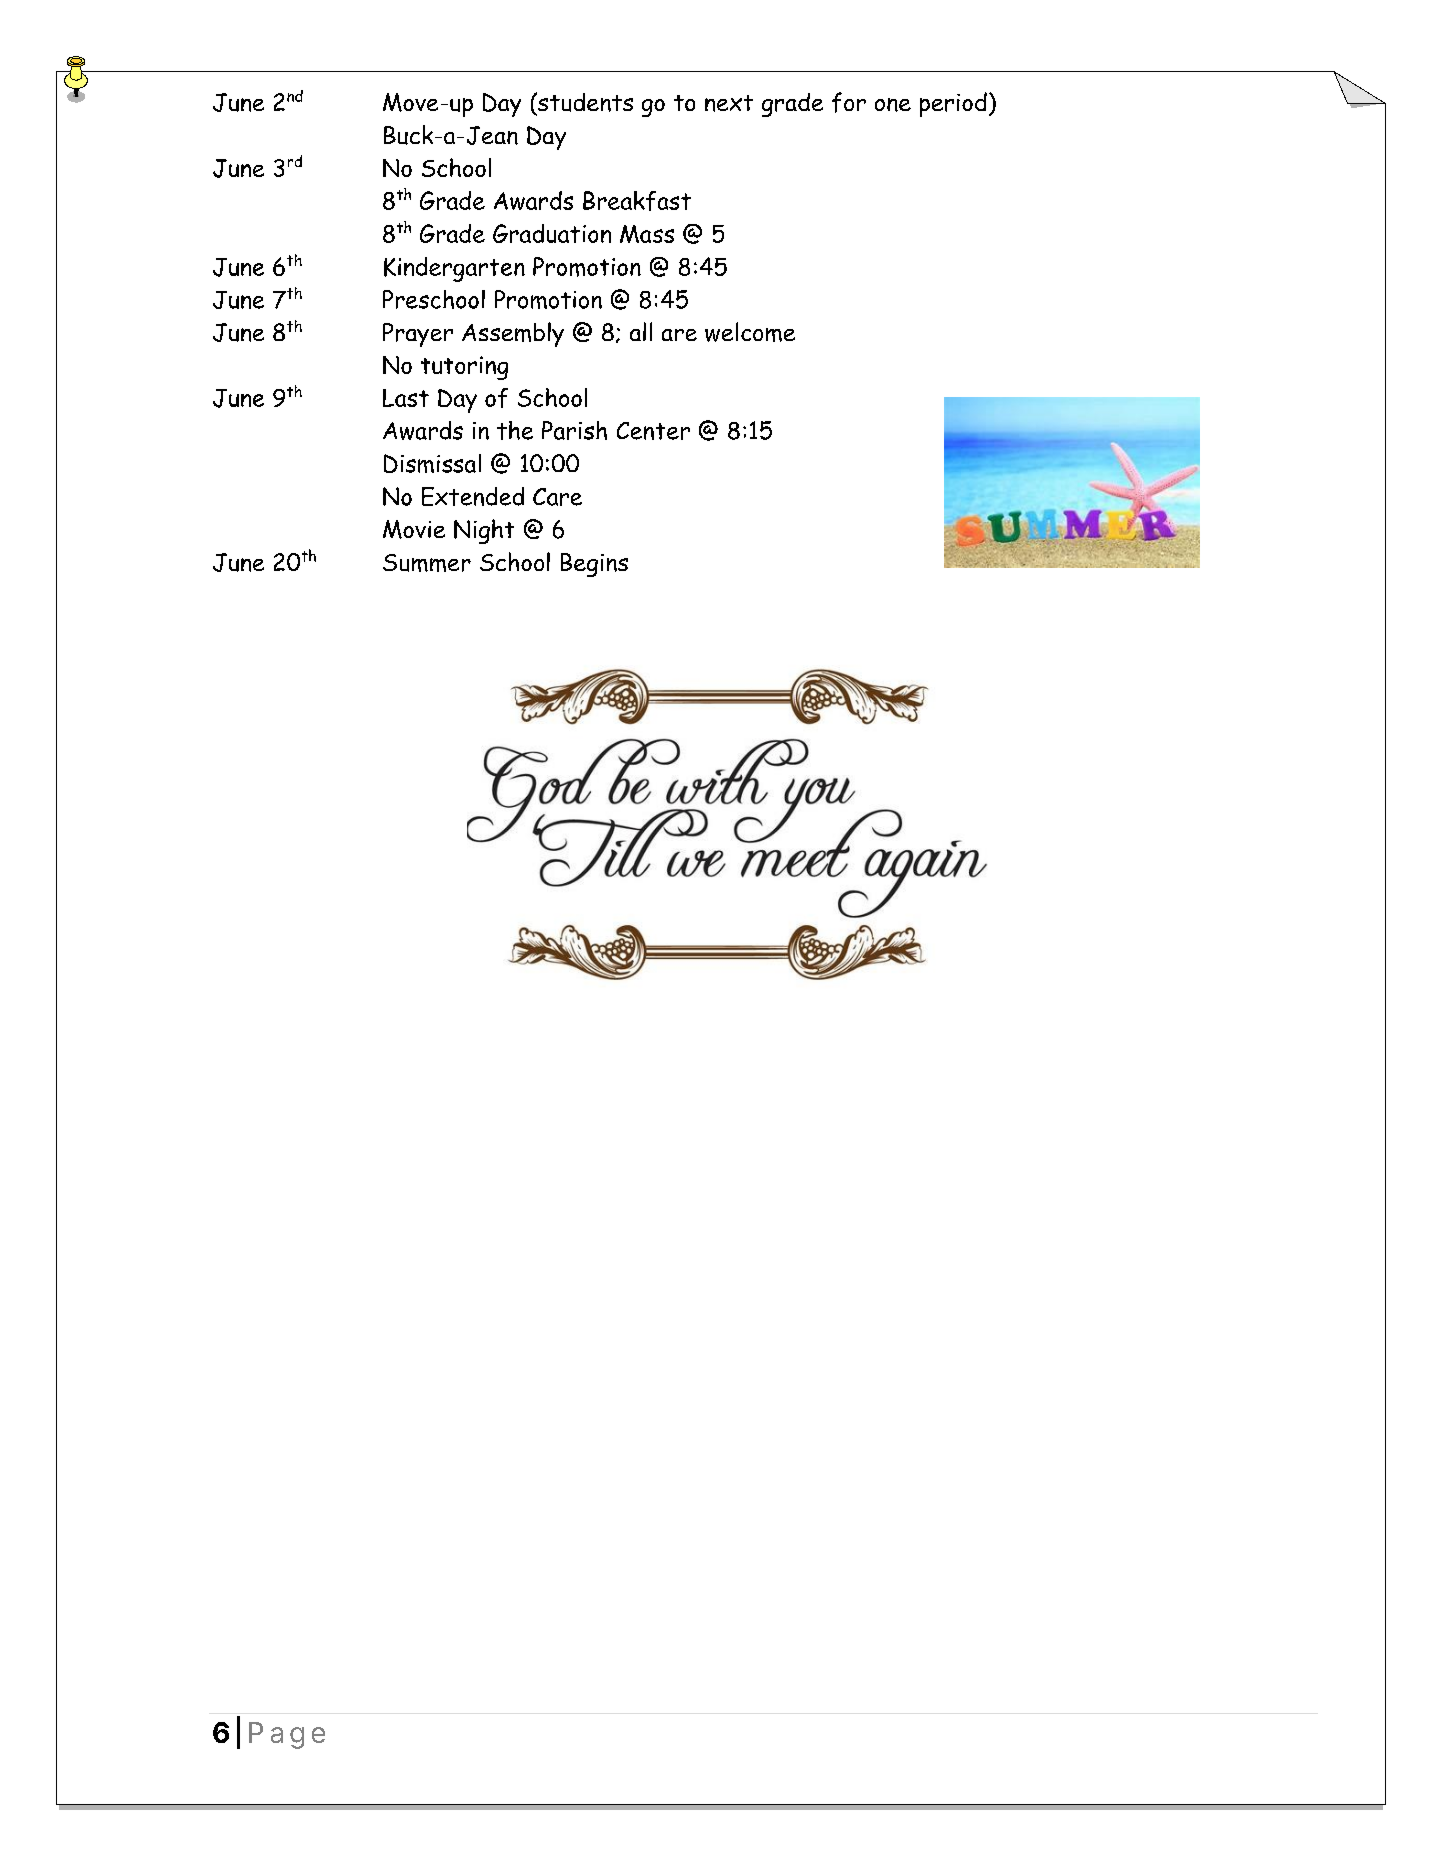 The height and width of the document is (1866, 1442). Describe the element at coordinates (484, 531) in the document. I see `Night` at that location.
